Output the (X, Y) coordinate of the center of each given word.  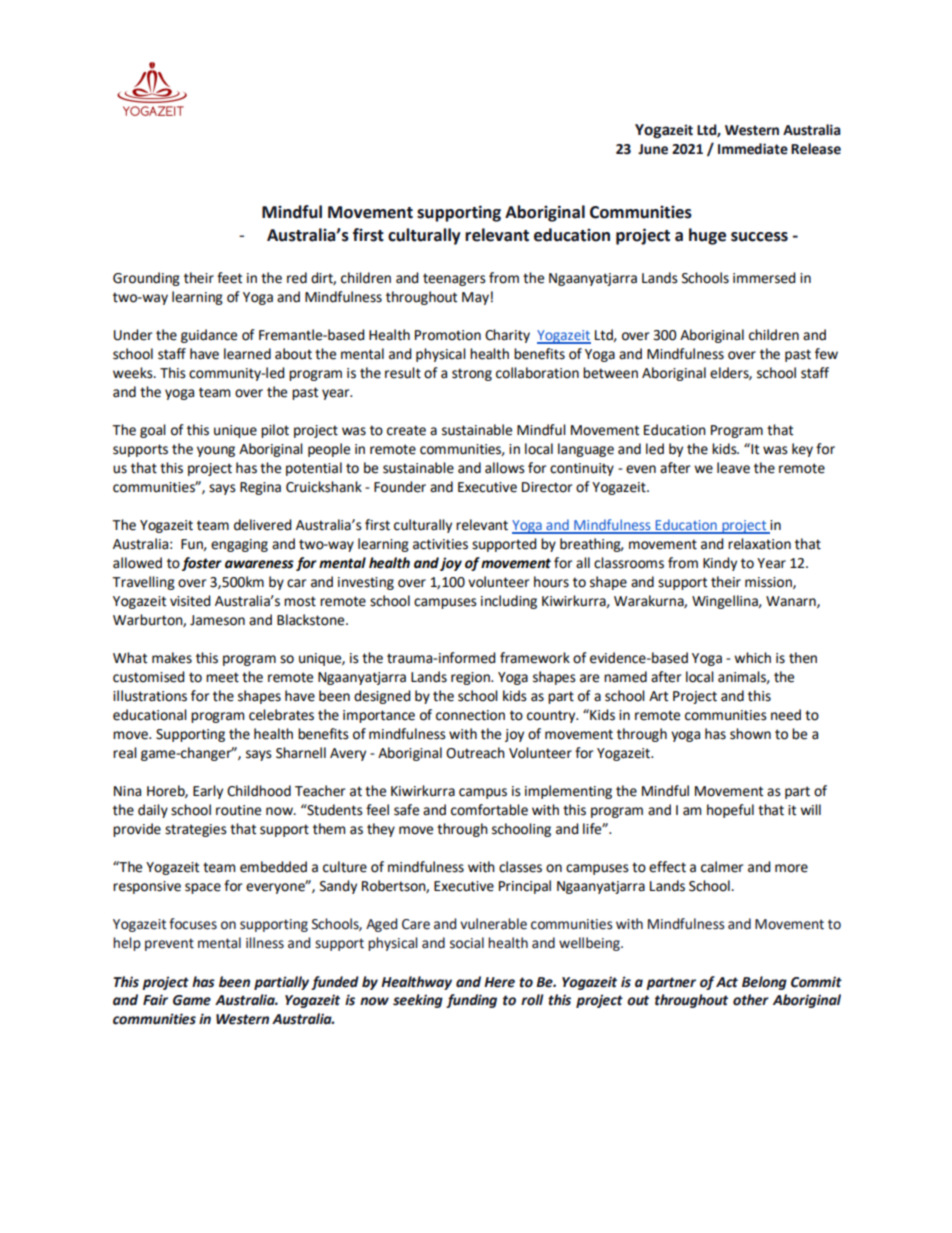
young (216, 451)
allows (505, 468)
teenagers (454, 279)
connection (470, 715)
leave (733, 468)
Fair (155, 1000)
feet (229, 278)
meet (222, 677)
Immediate (753, 149)
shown (750, 734)
